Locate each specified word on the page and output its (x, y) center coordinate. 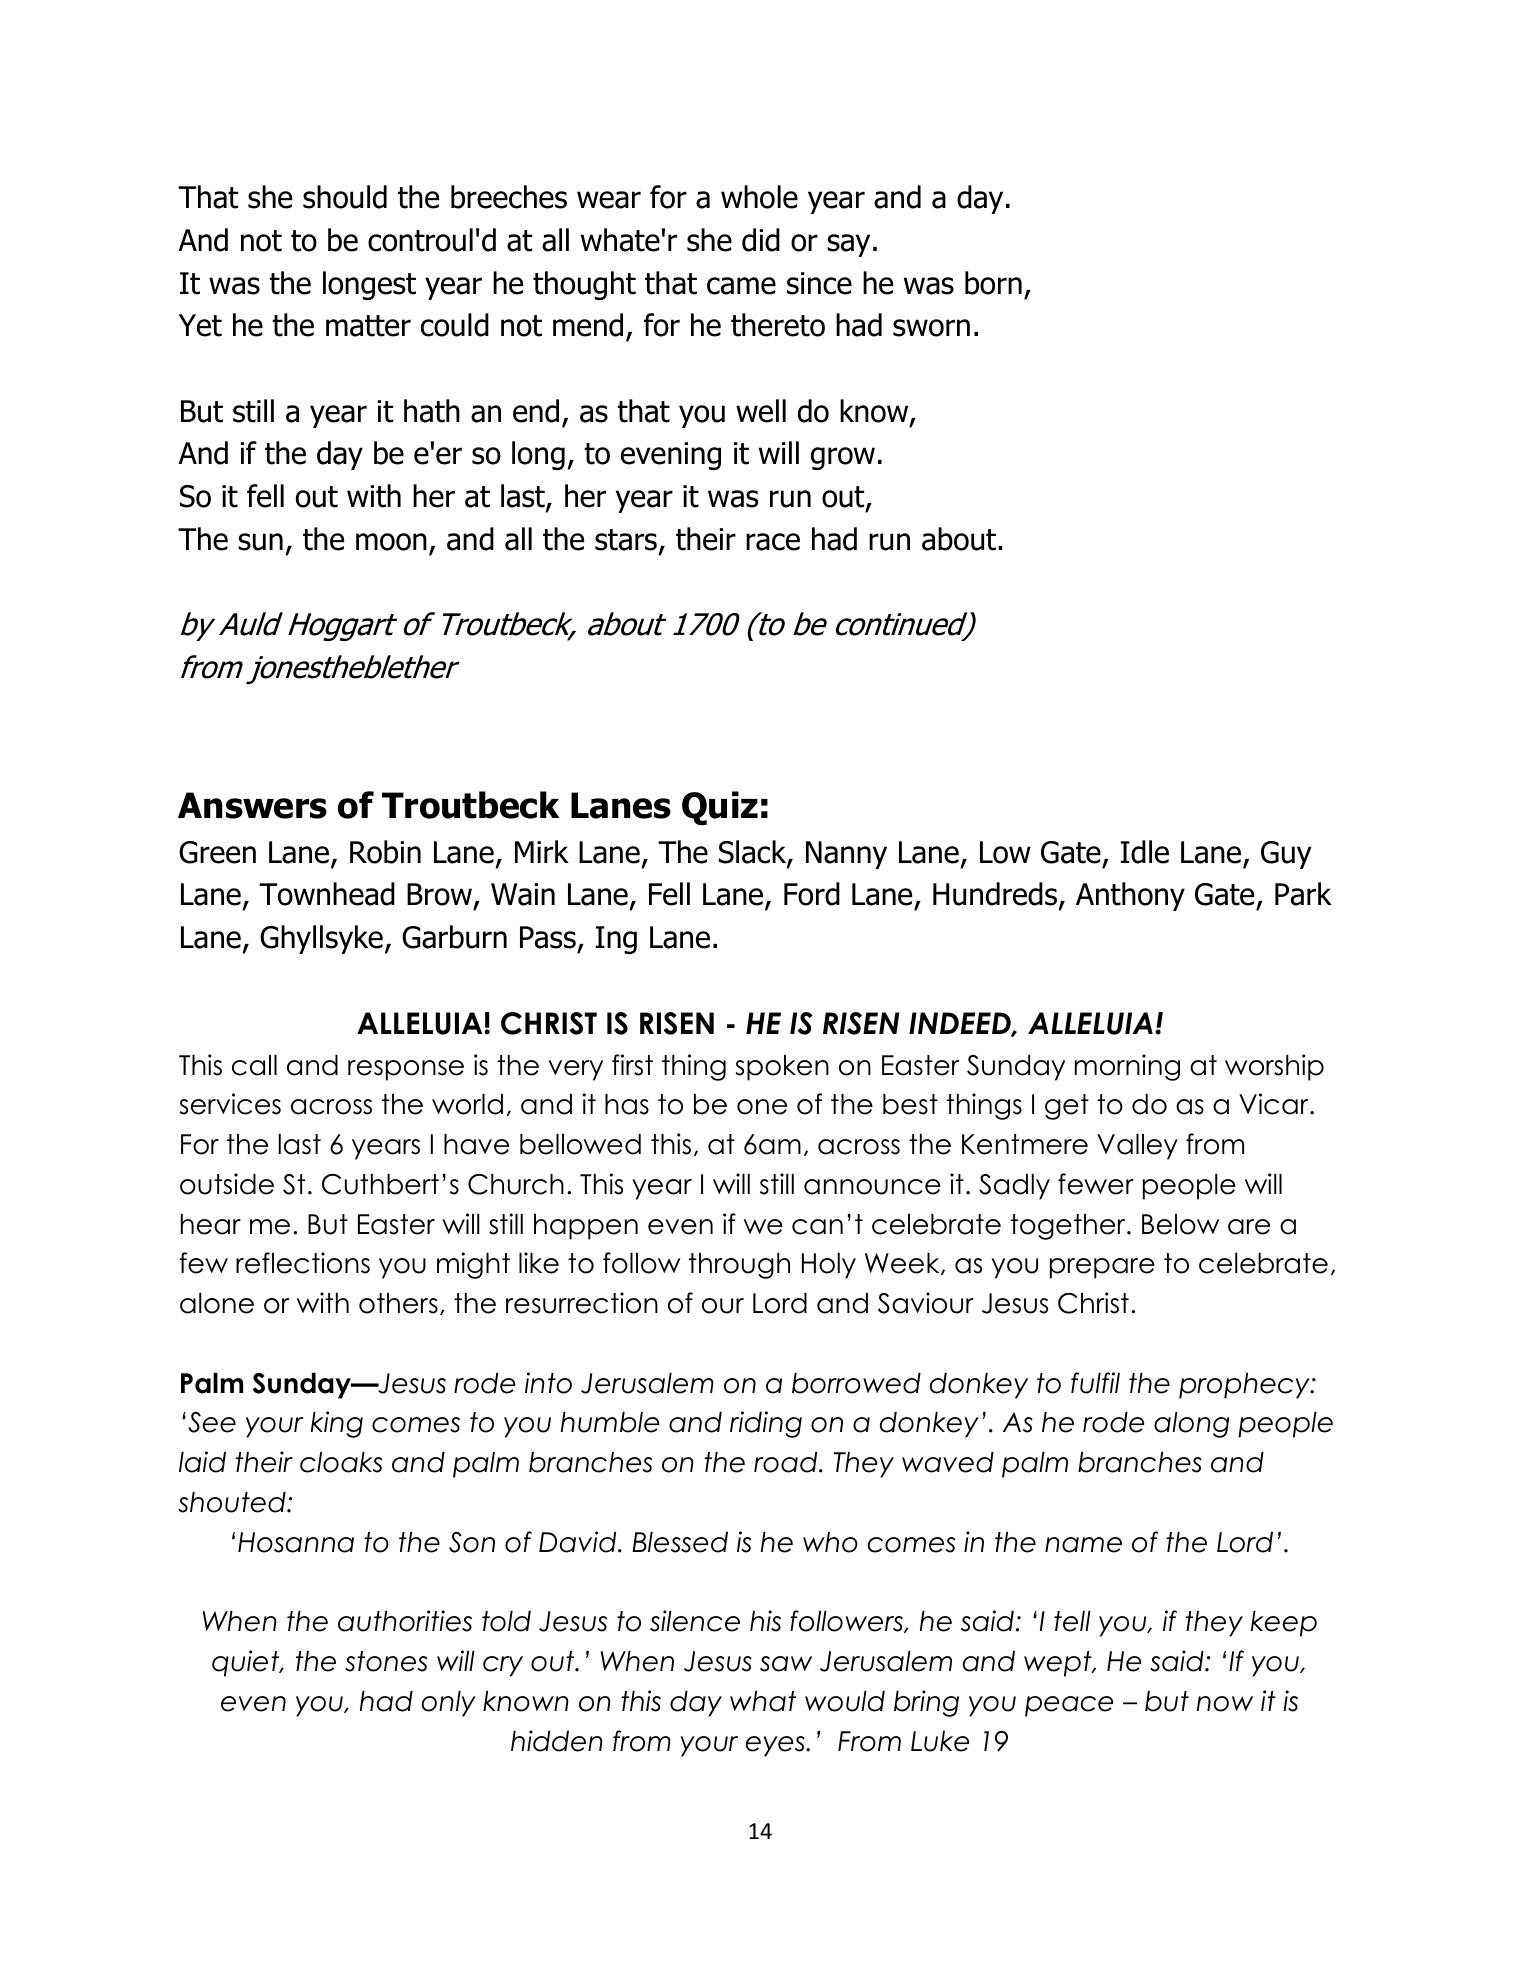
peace (1069, 1706)
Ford (812, 894)
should (345, 197)
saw (786, 1664)
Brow (441, 896)
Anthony (1130, 896)
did (761, 240)
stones (386, 1661)
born (993, 283)
